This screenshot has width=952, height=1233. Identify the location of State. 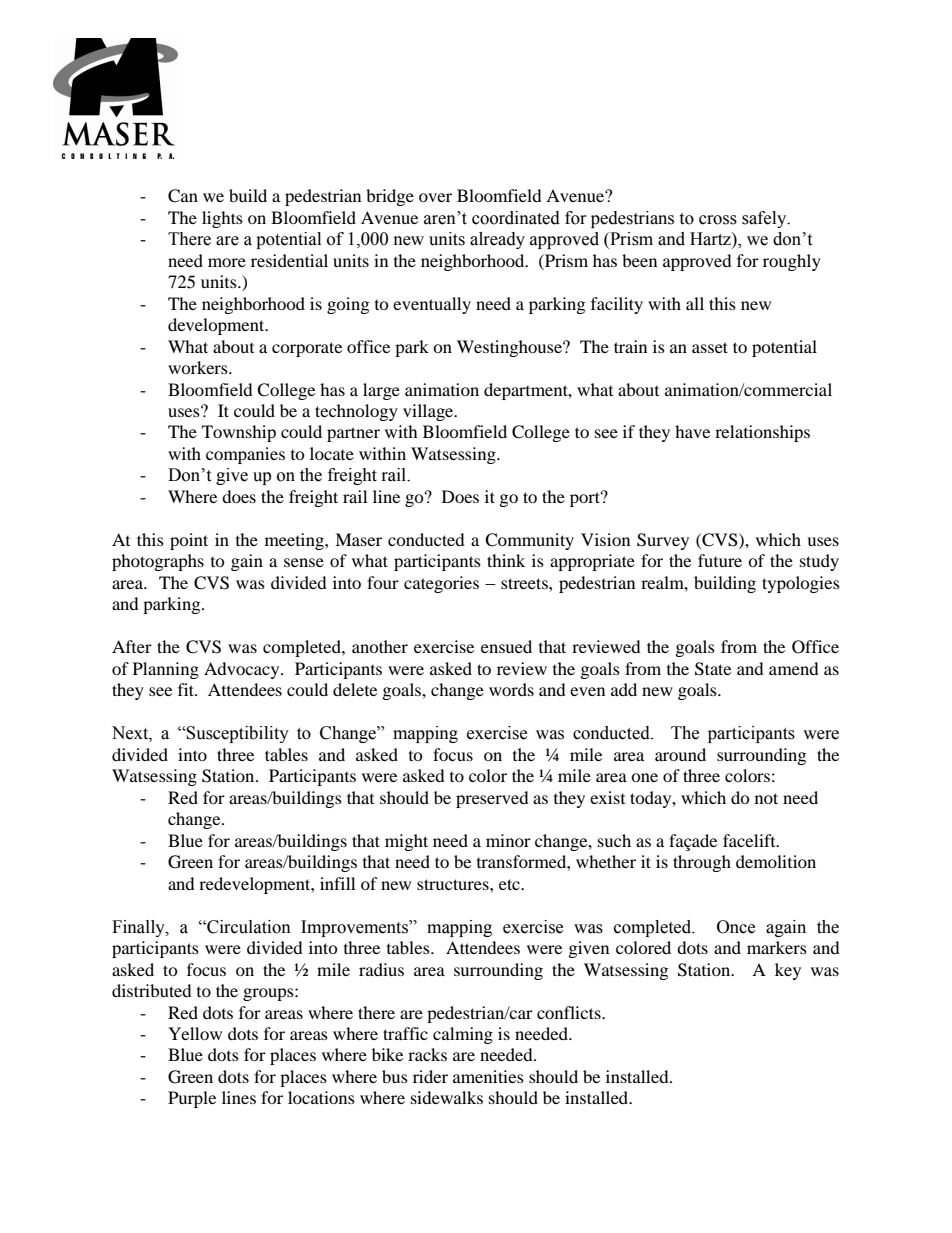
(713, 669).
